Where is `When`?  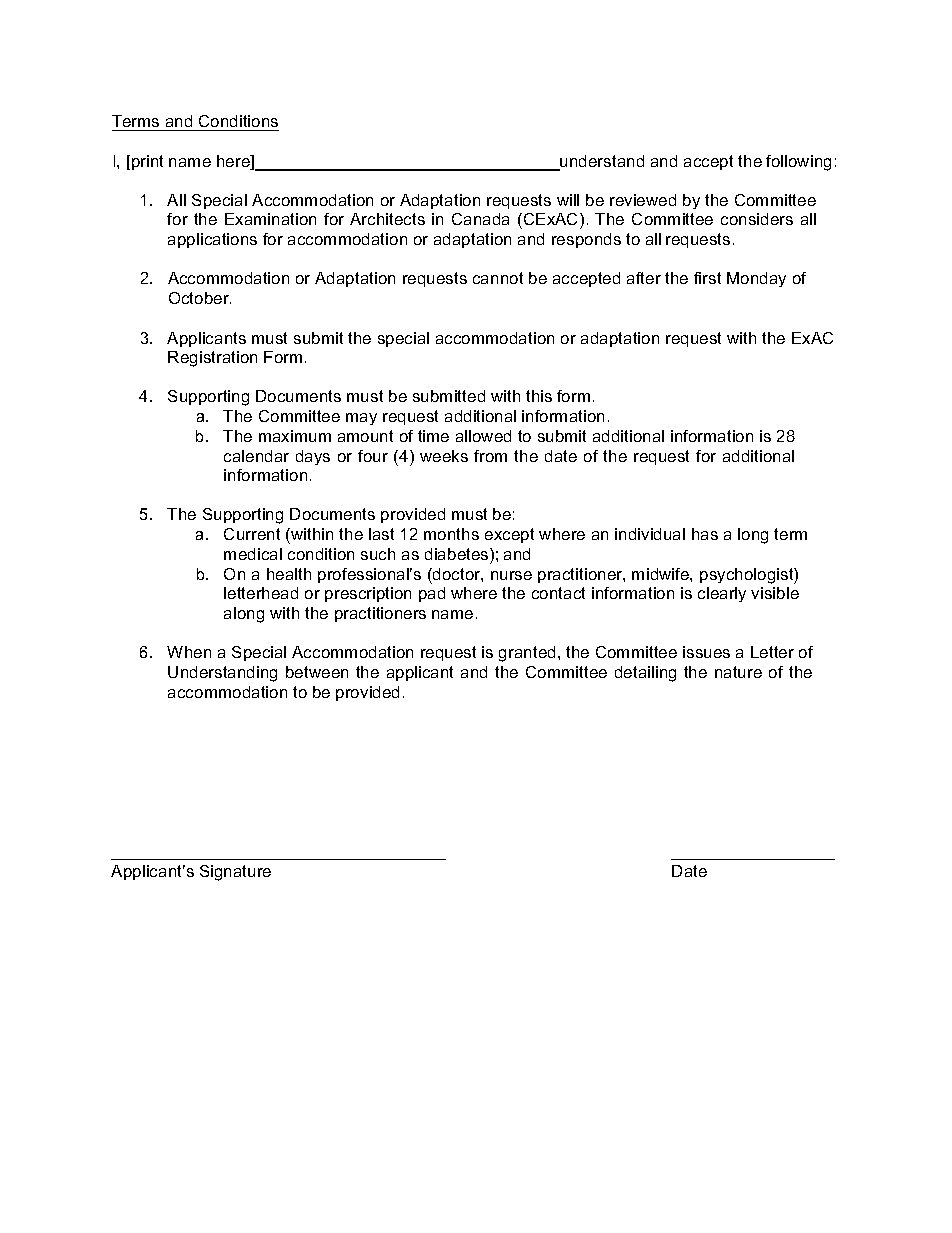
When is located at coordinates (189, 652).
